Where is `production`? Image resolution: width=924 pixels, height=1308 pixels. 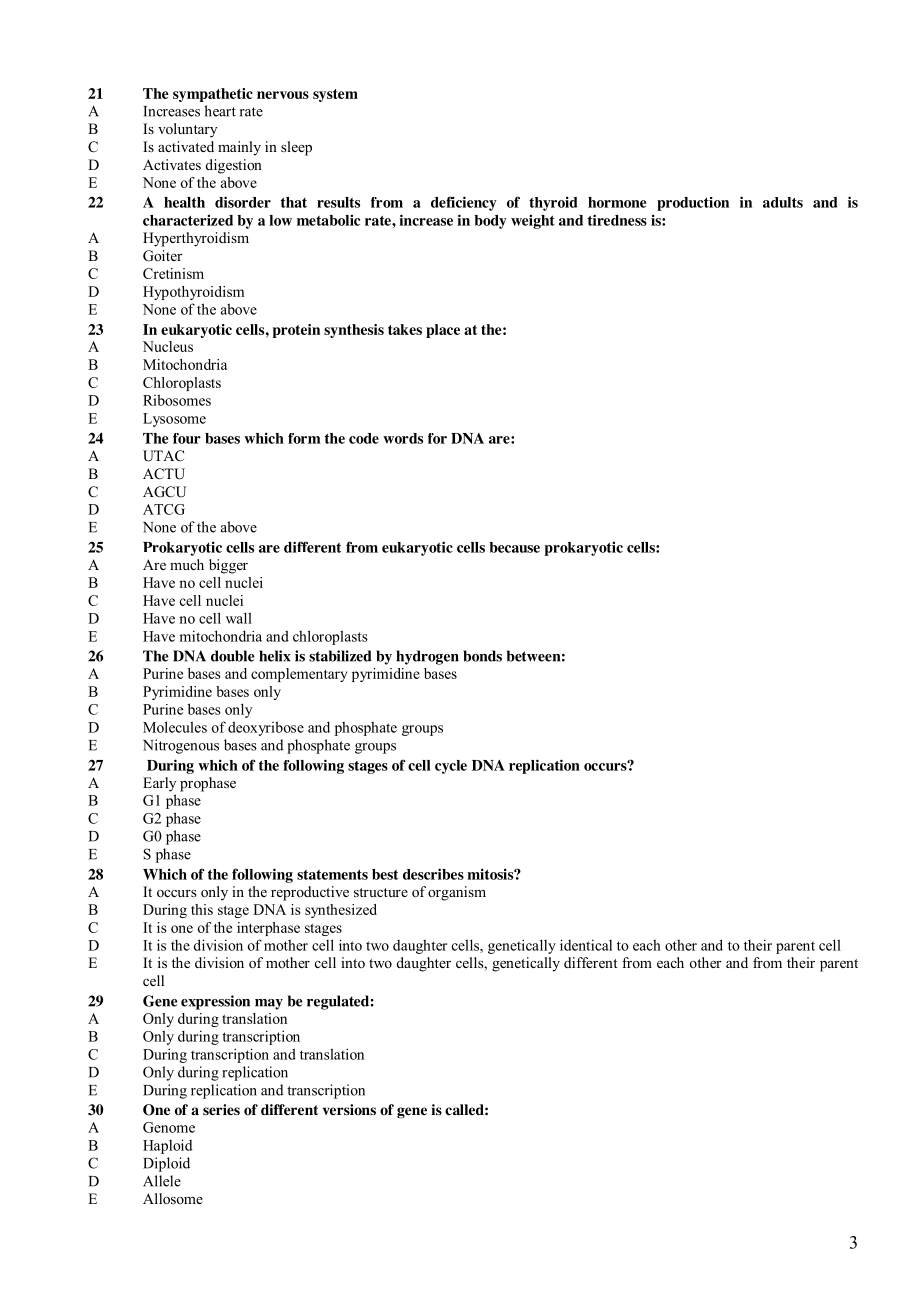
production is located at coordinates (693, 204).
